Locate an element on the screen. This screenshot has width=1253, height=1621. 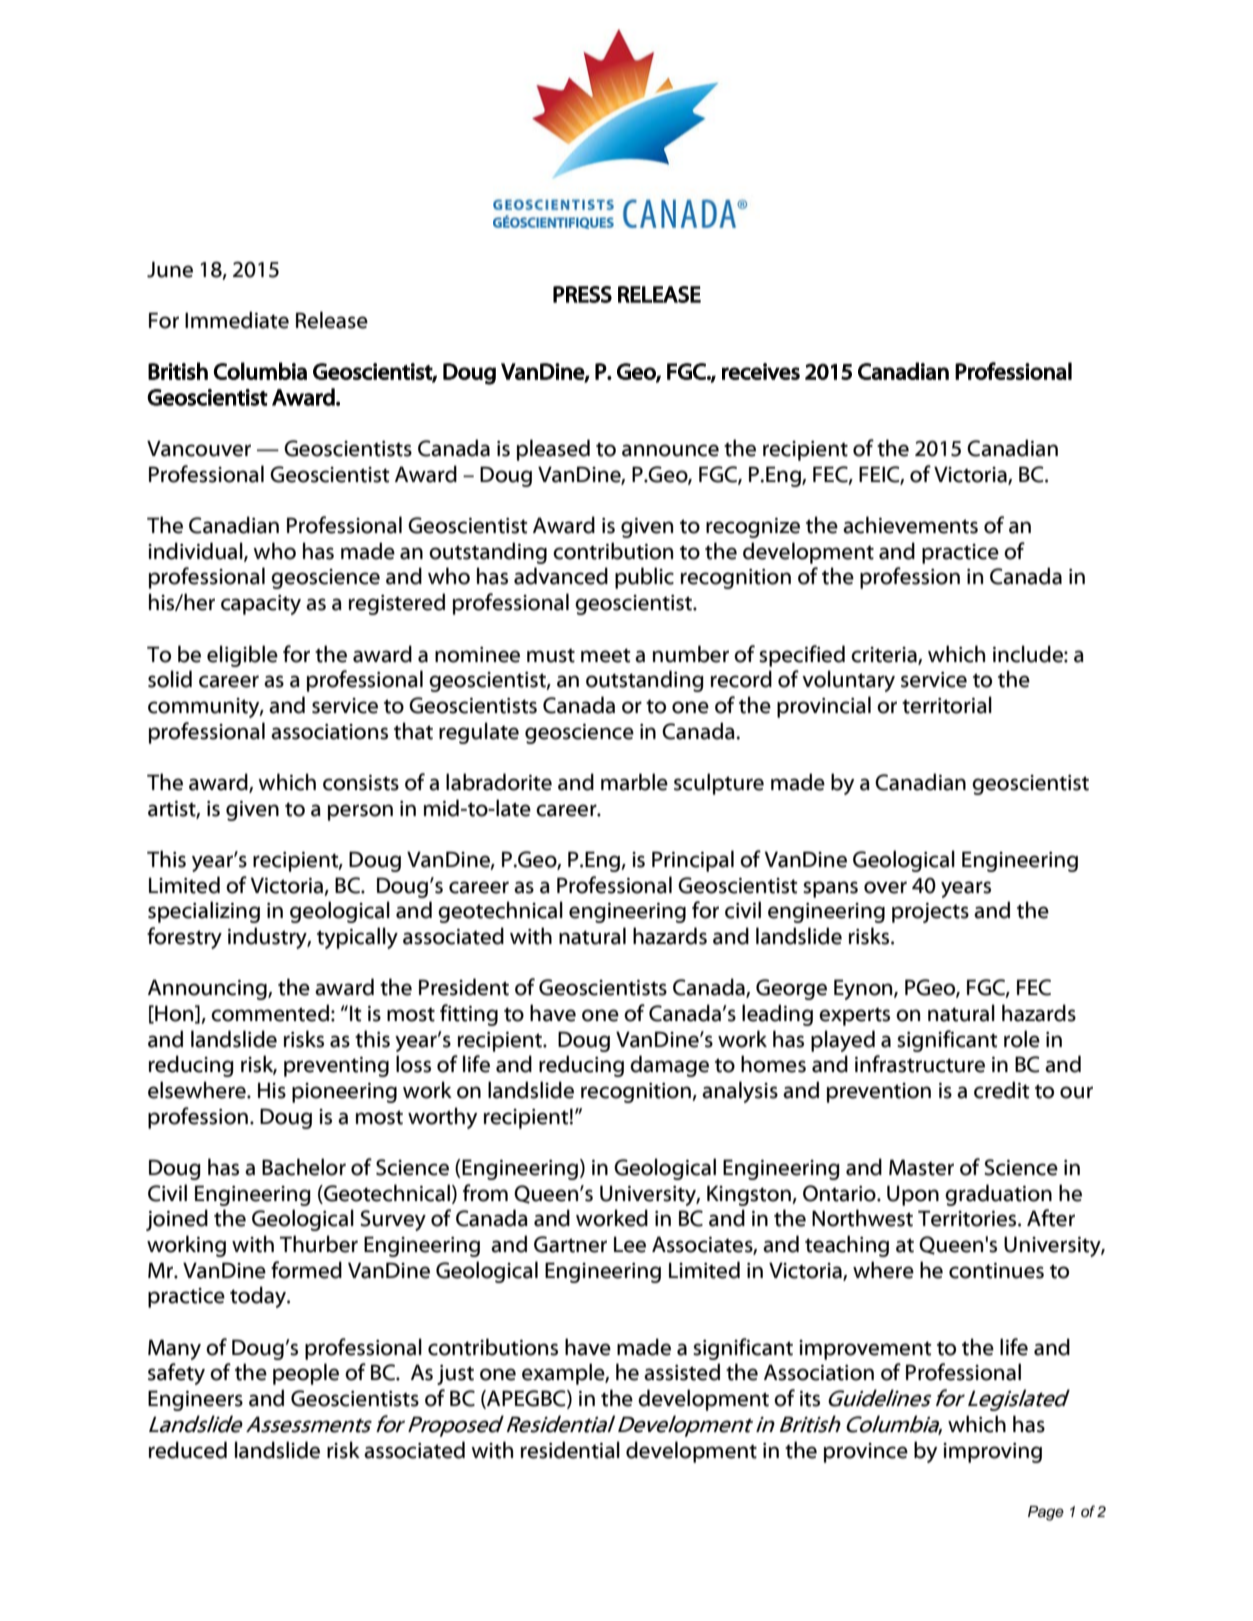
Immediate is located at coordinates (237, 320).
